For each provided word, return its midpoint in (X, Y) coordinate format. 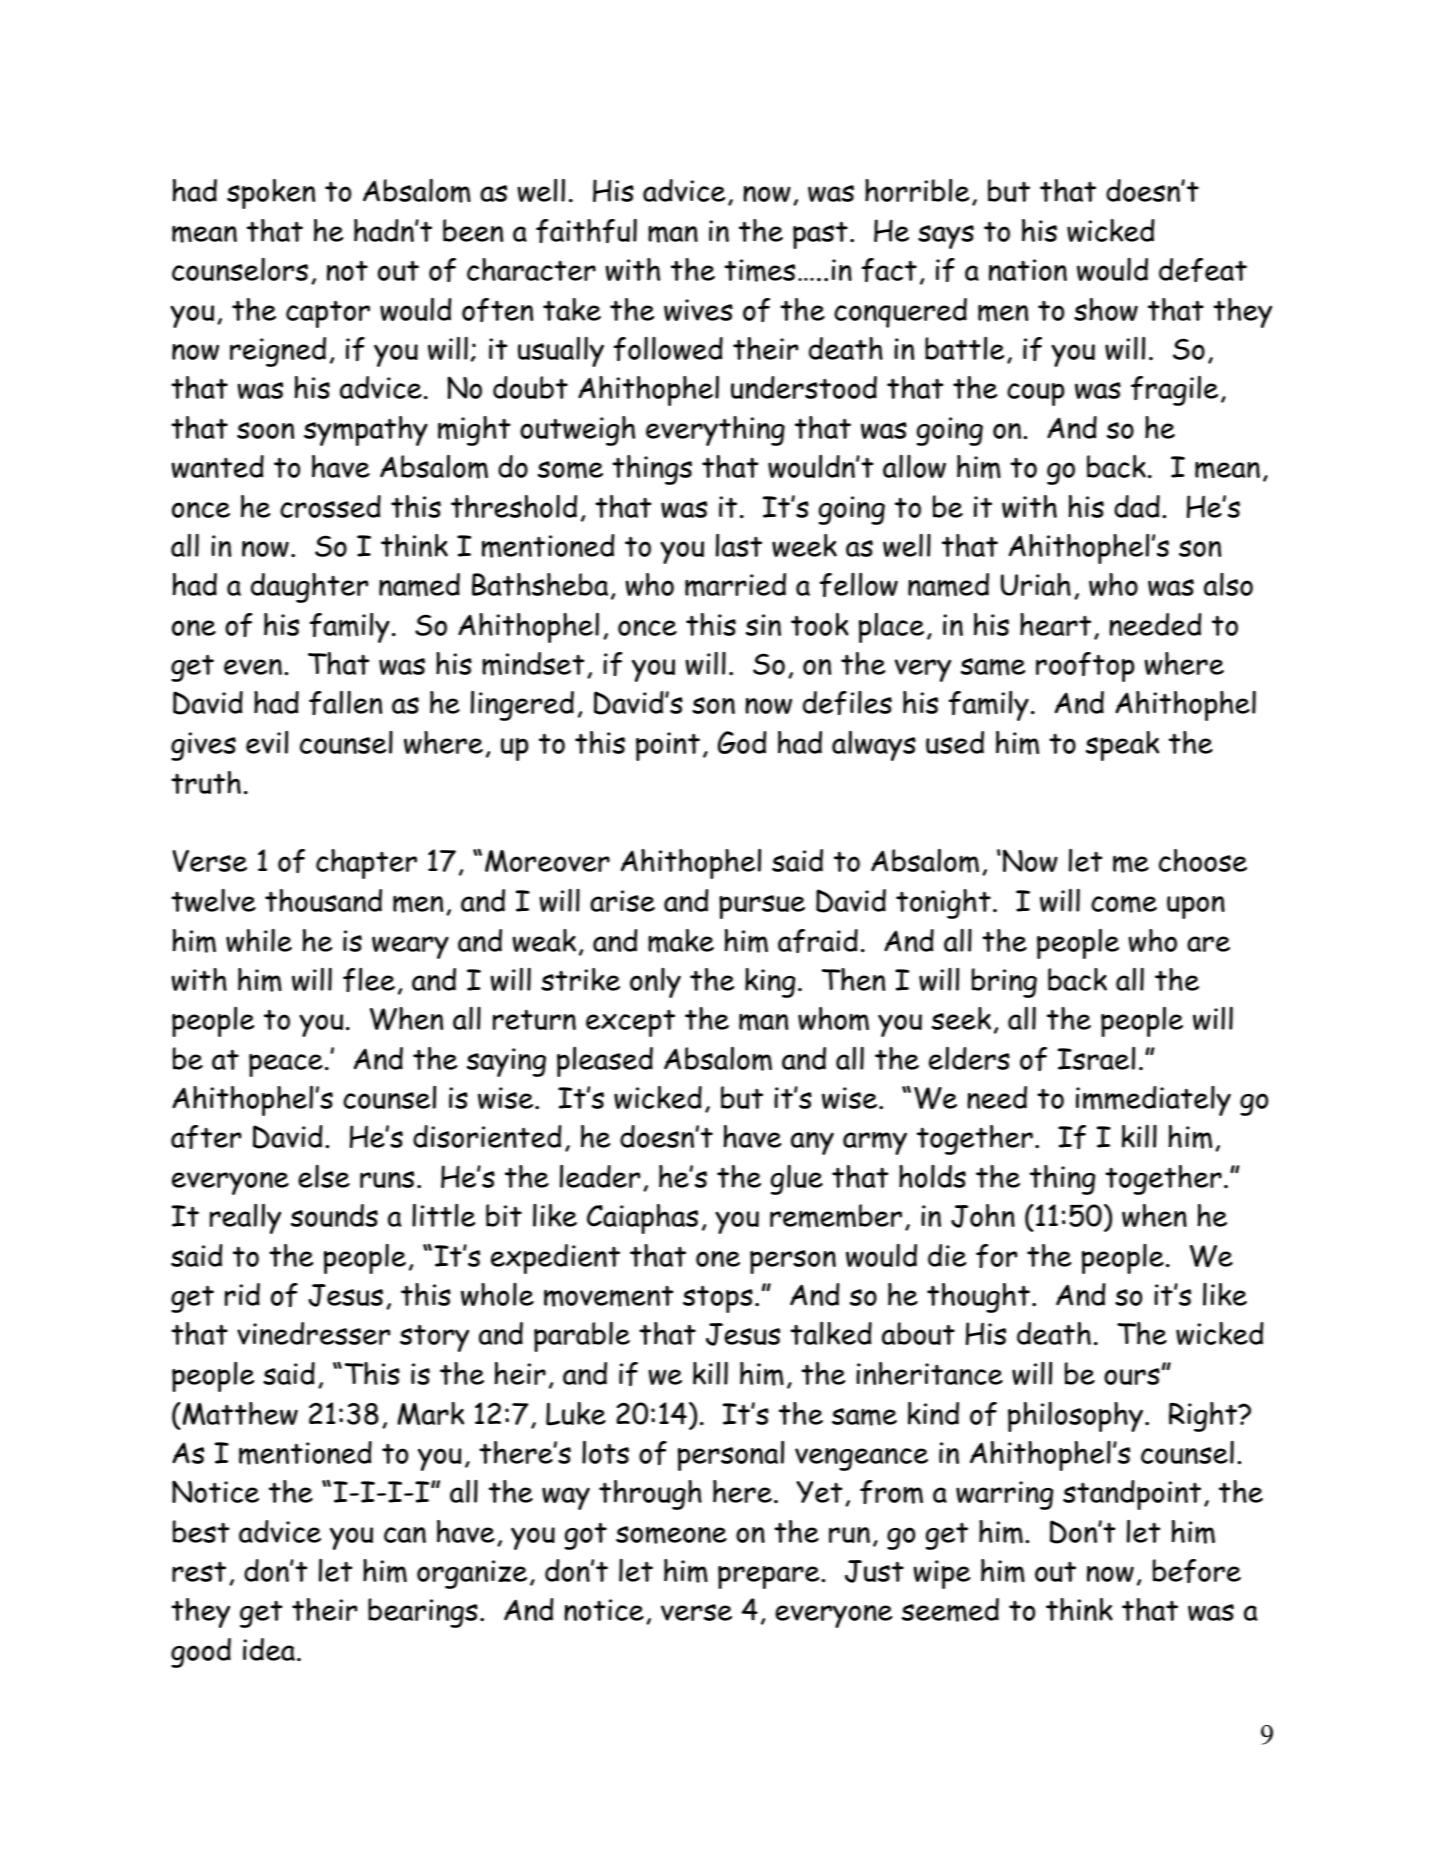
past (820, 235)
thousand (323, 900)
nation (1028, 270)
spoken (271, 194)
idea (269, 1649)
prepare (770, 1577)
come (1124, 904)
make (681, 941)
